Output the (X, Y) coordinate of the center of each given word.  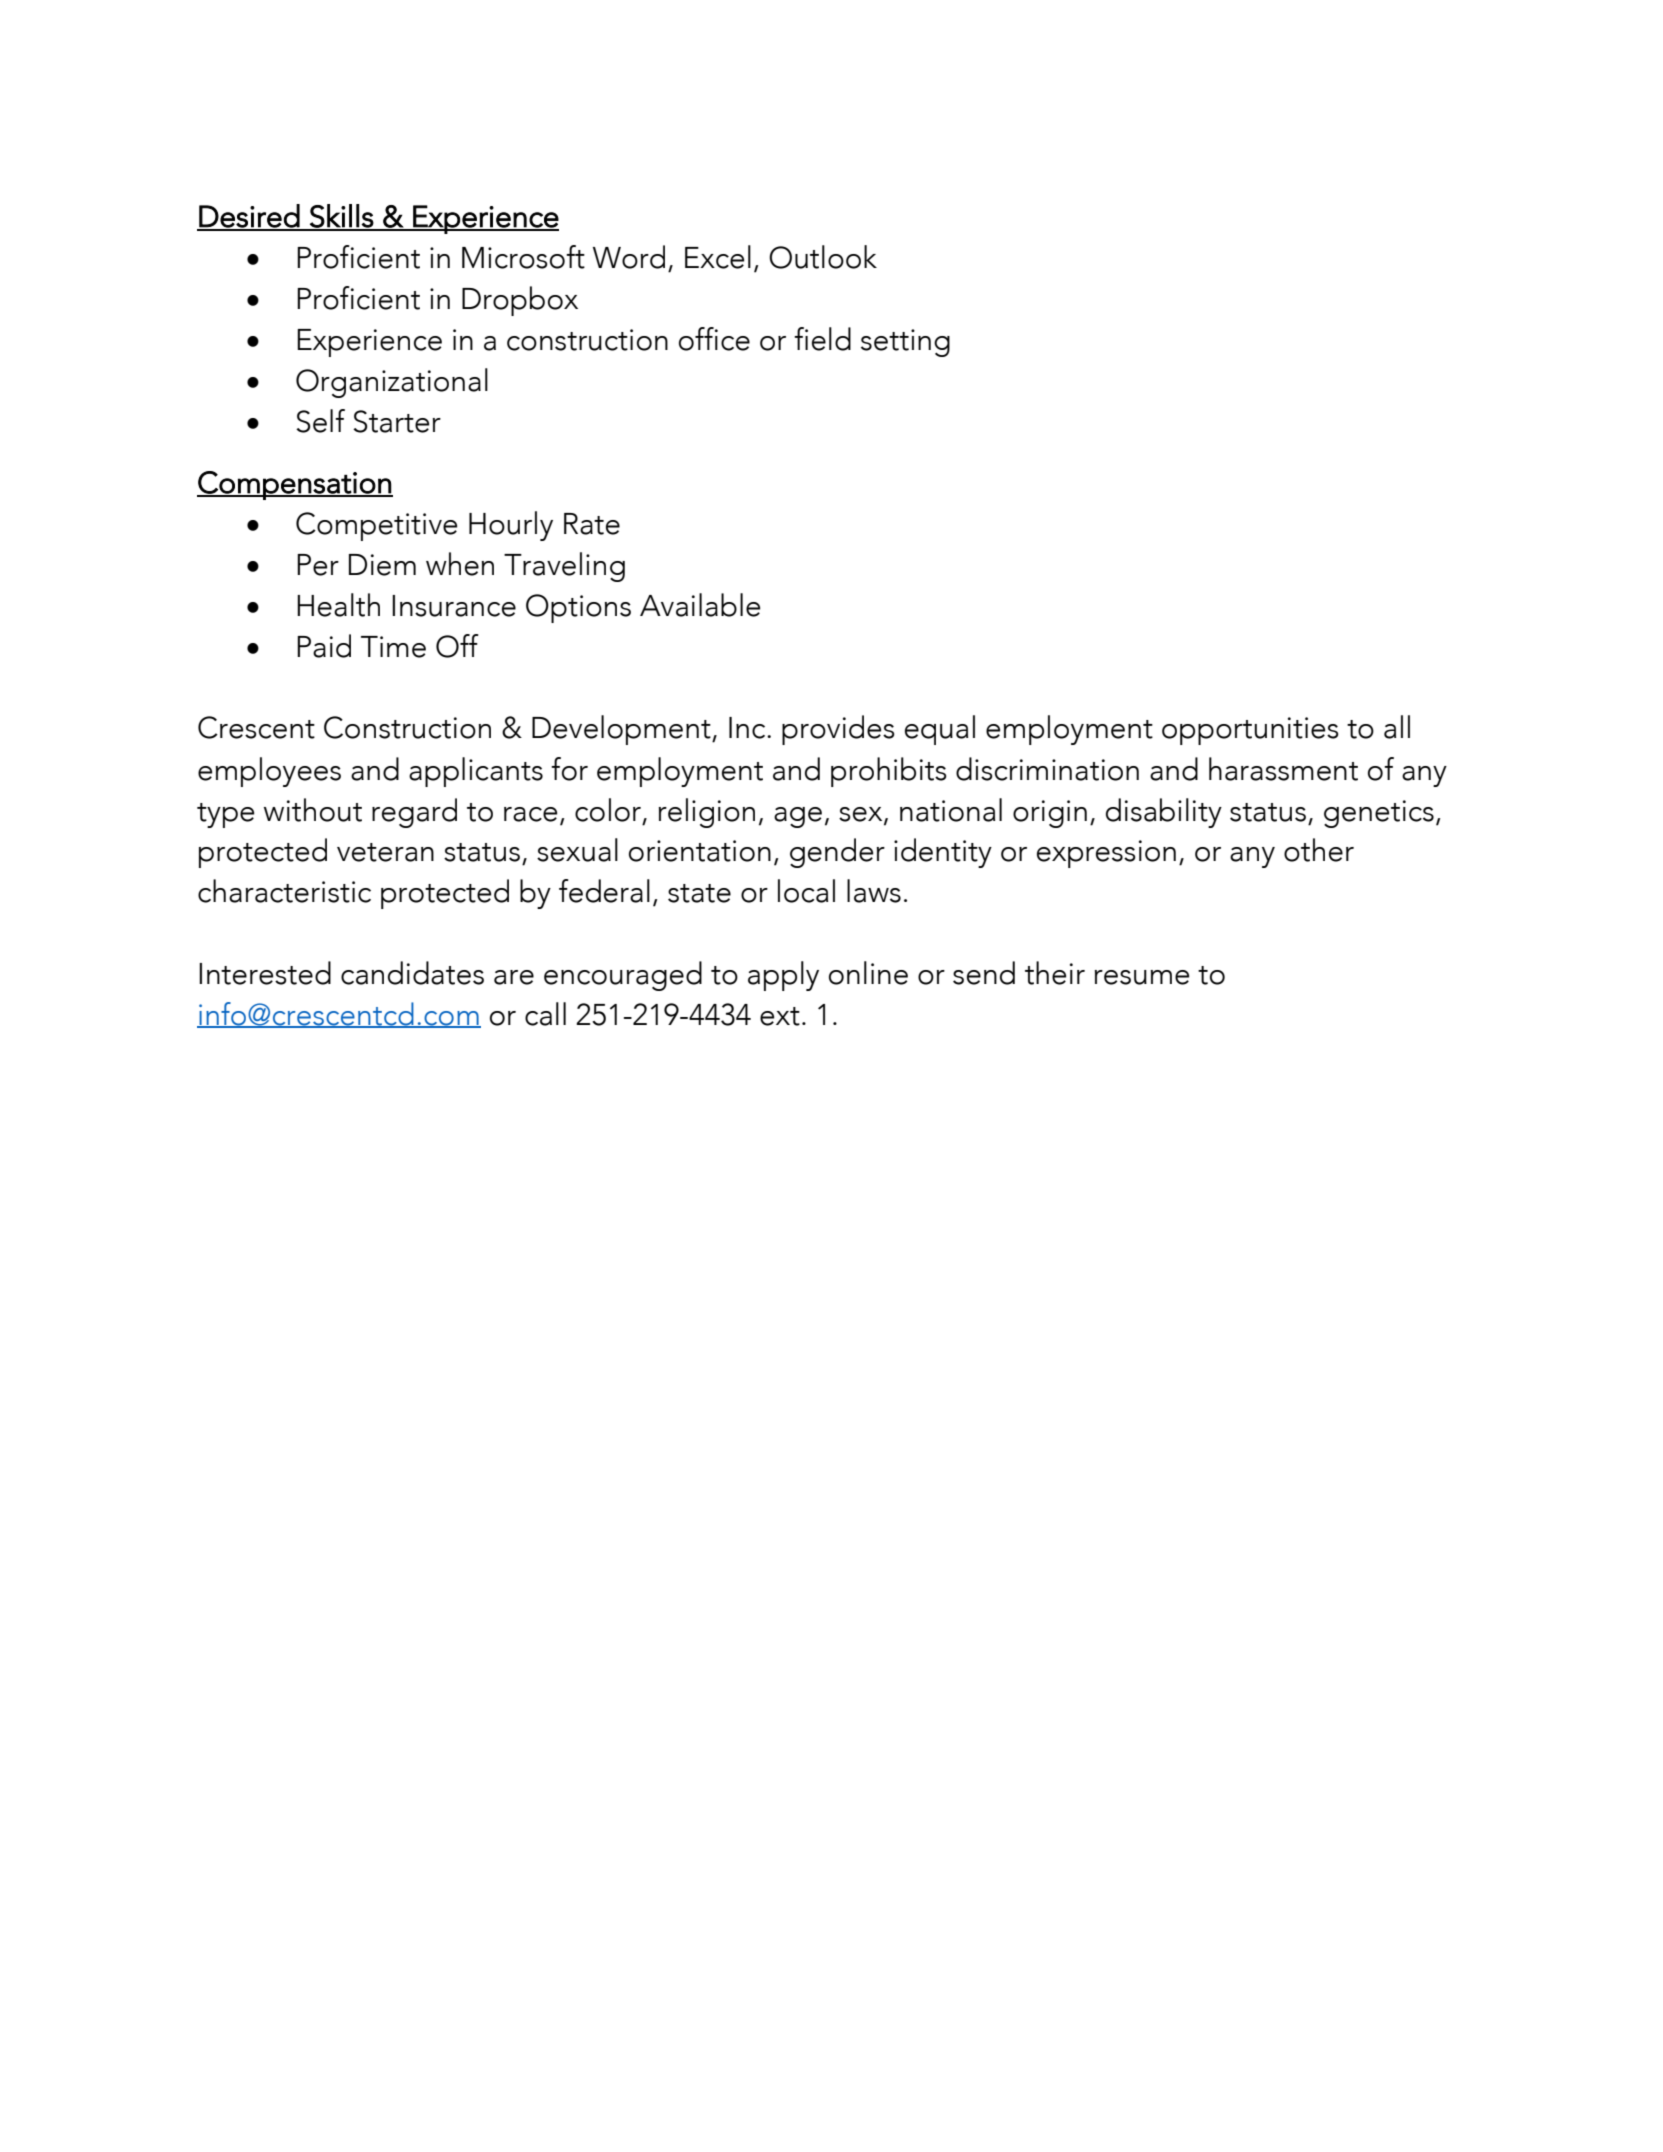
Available (700, 605)
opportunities (1250, 731)
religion (707, 813)
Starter (397, 421)
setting (905, 343)
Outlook (823, 257)
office (714, 339)
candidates (412, 973)
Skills (341, 217)
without (313, 810)
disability (1164, 813)
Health (338, 605)
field (822, 339)
